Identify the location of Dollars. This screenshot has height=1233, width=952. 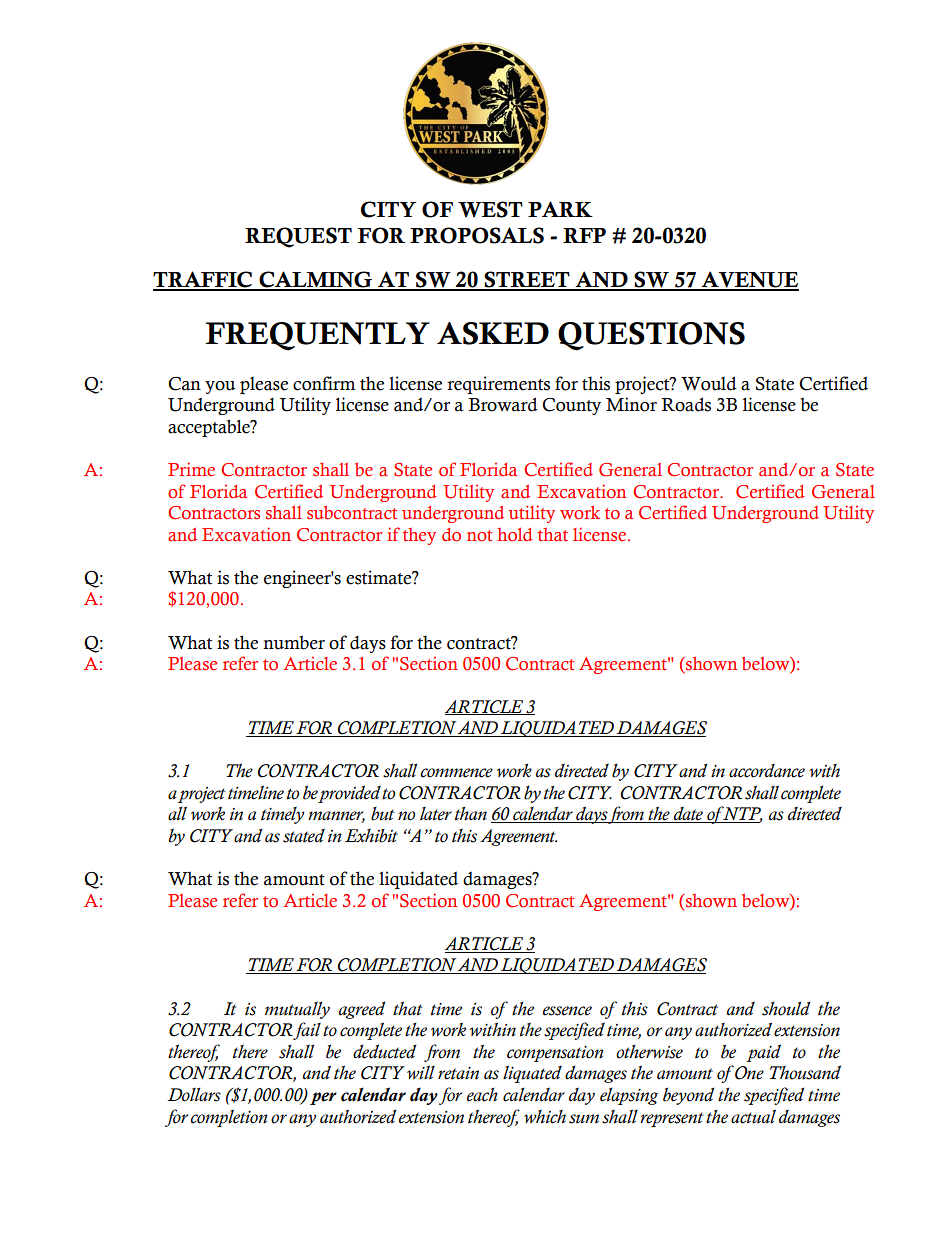
(194, 1095).
